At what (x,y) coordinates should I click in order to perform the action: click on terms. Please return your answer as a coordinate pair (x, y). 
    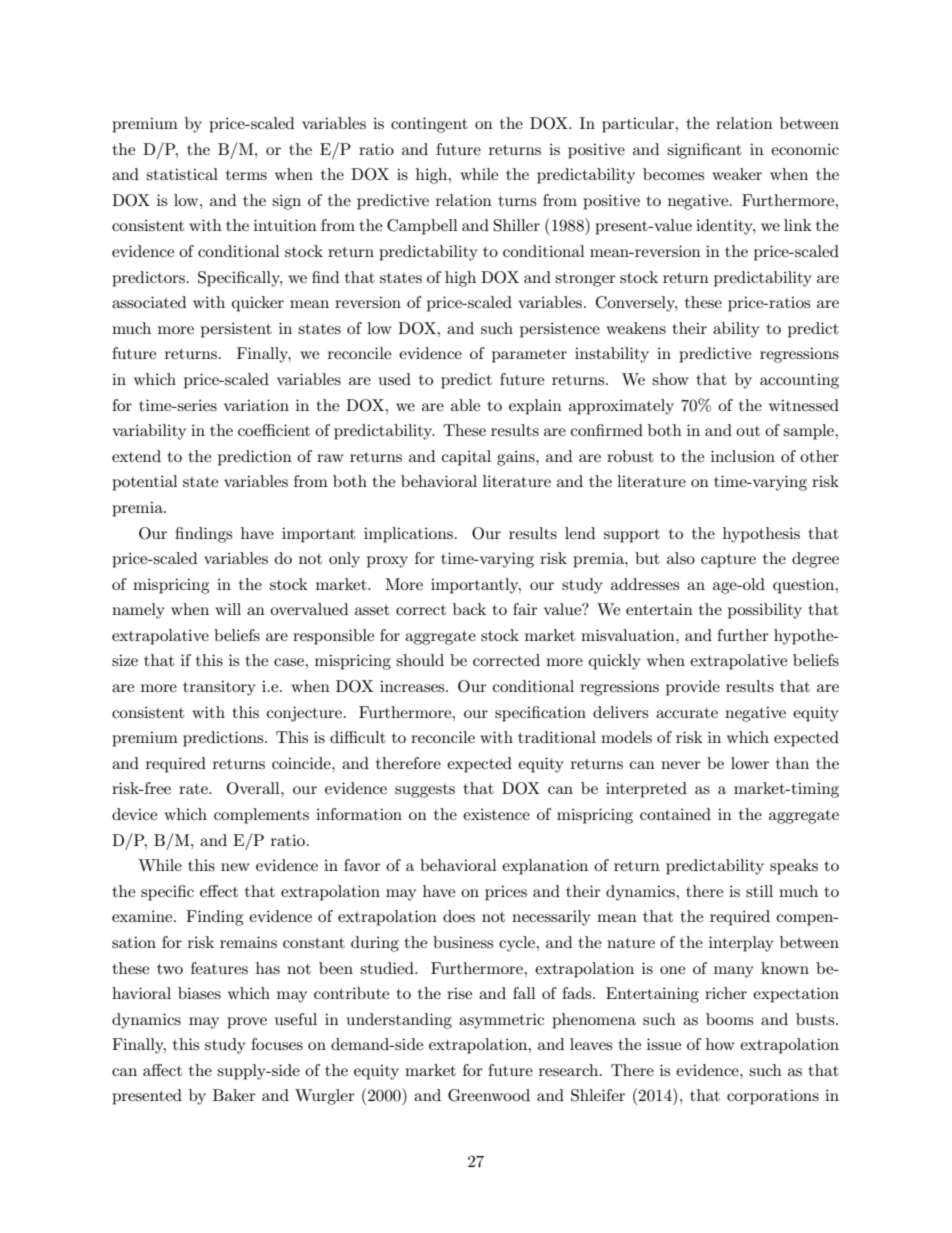
    Looking at the image, I should click on (246, 175).
